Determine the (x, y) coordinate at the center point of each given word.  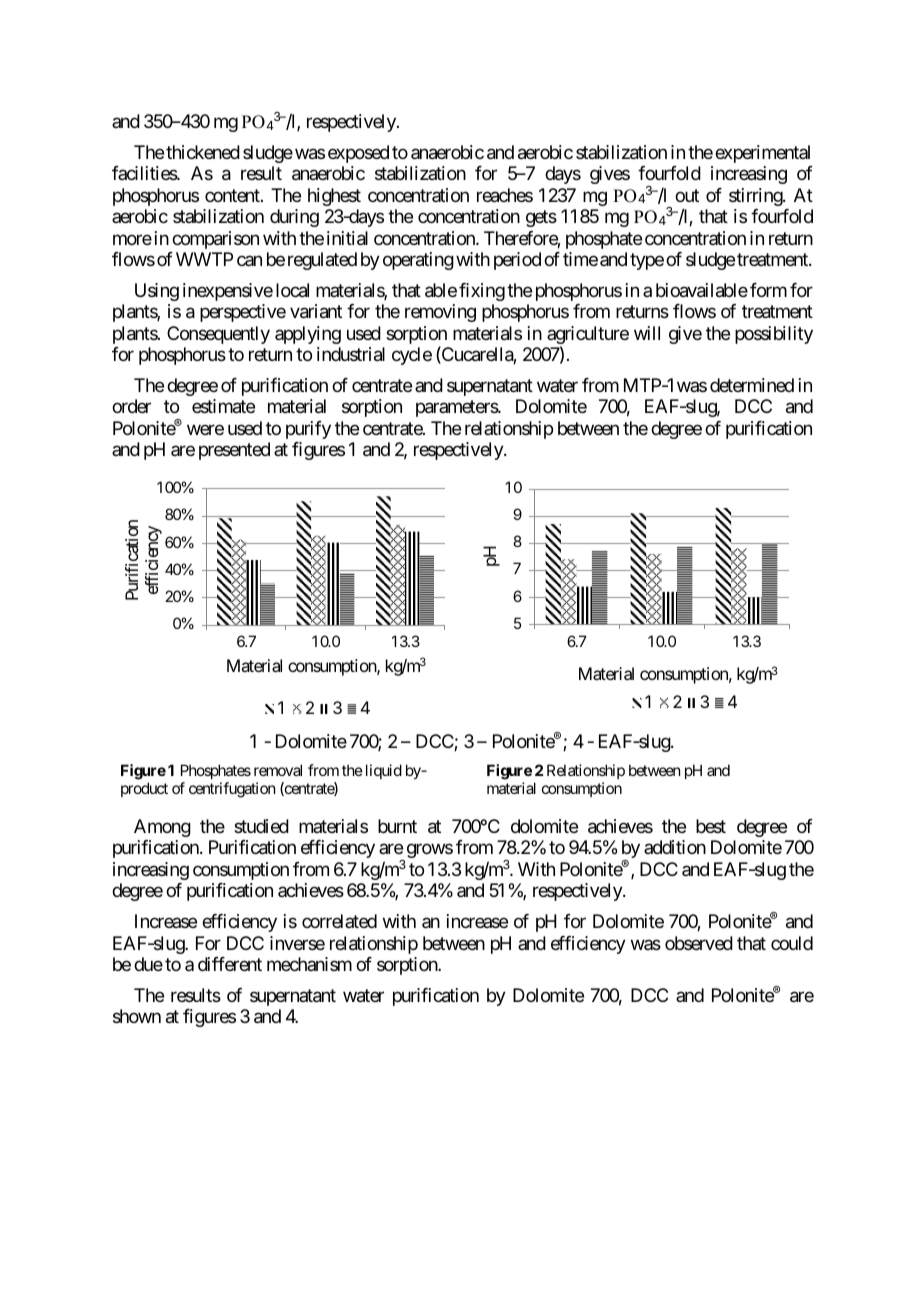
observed (699, 943)
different (230, 964)
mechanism (309, 964)
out (687, 195)
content (233, 195)
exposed (358, 154)
